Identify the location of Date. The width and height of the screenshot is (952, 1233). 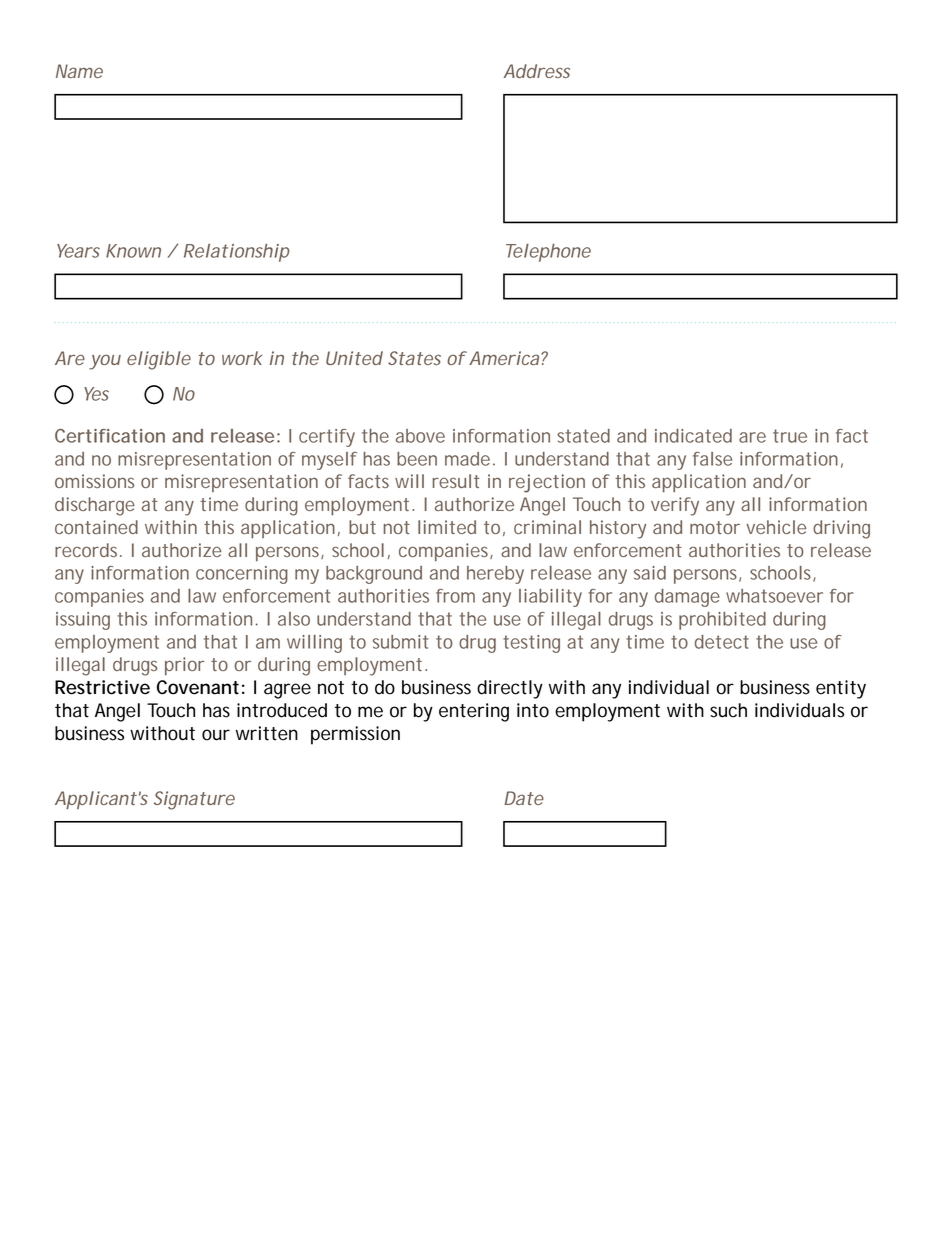
(524, 798).
